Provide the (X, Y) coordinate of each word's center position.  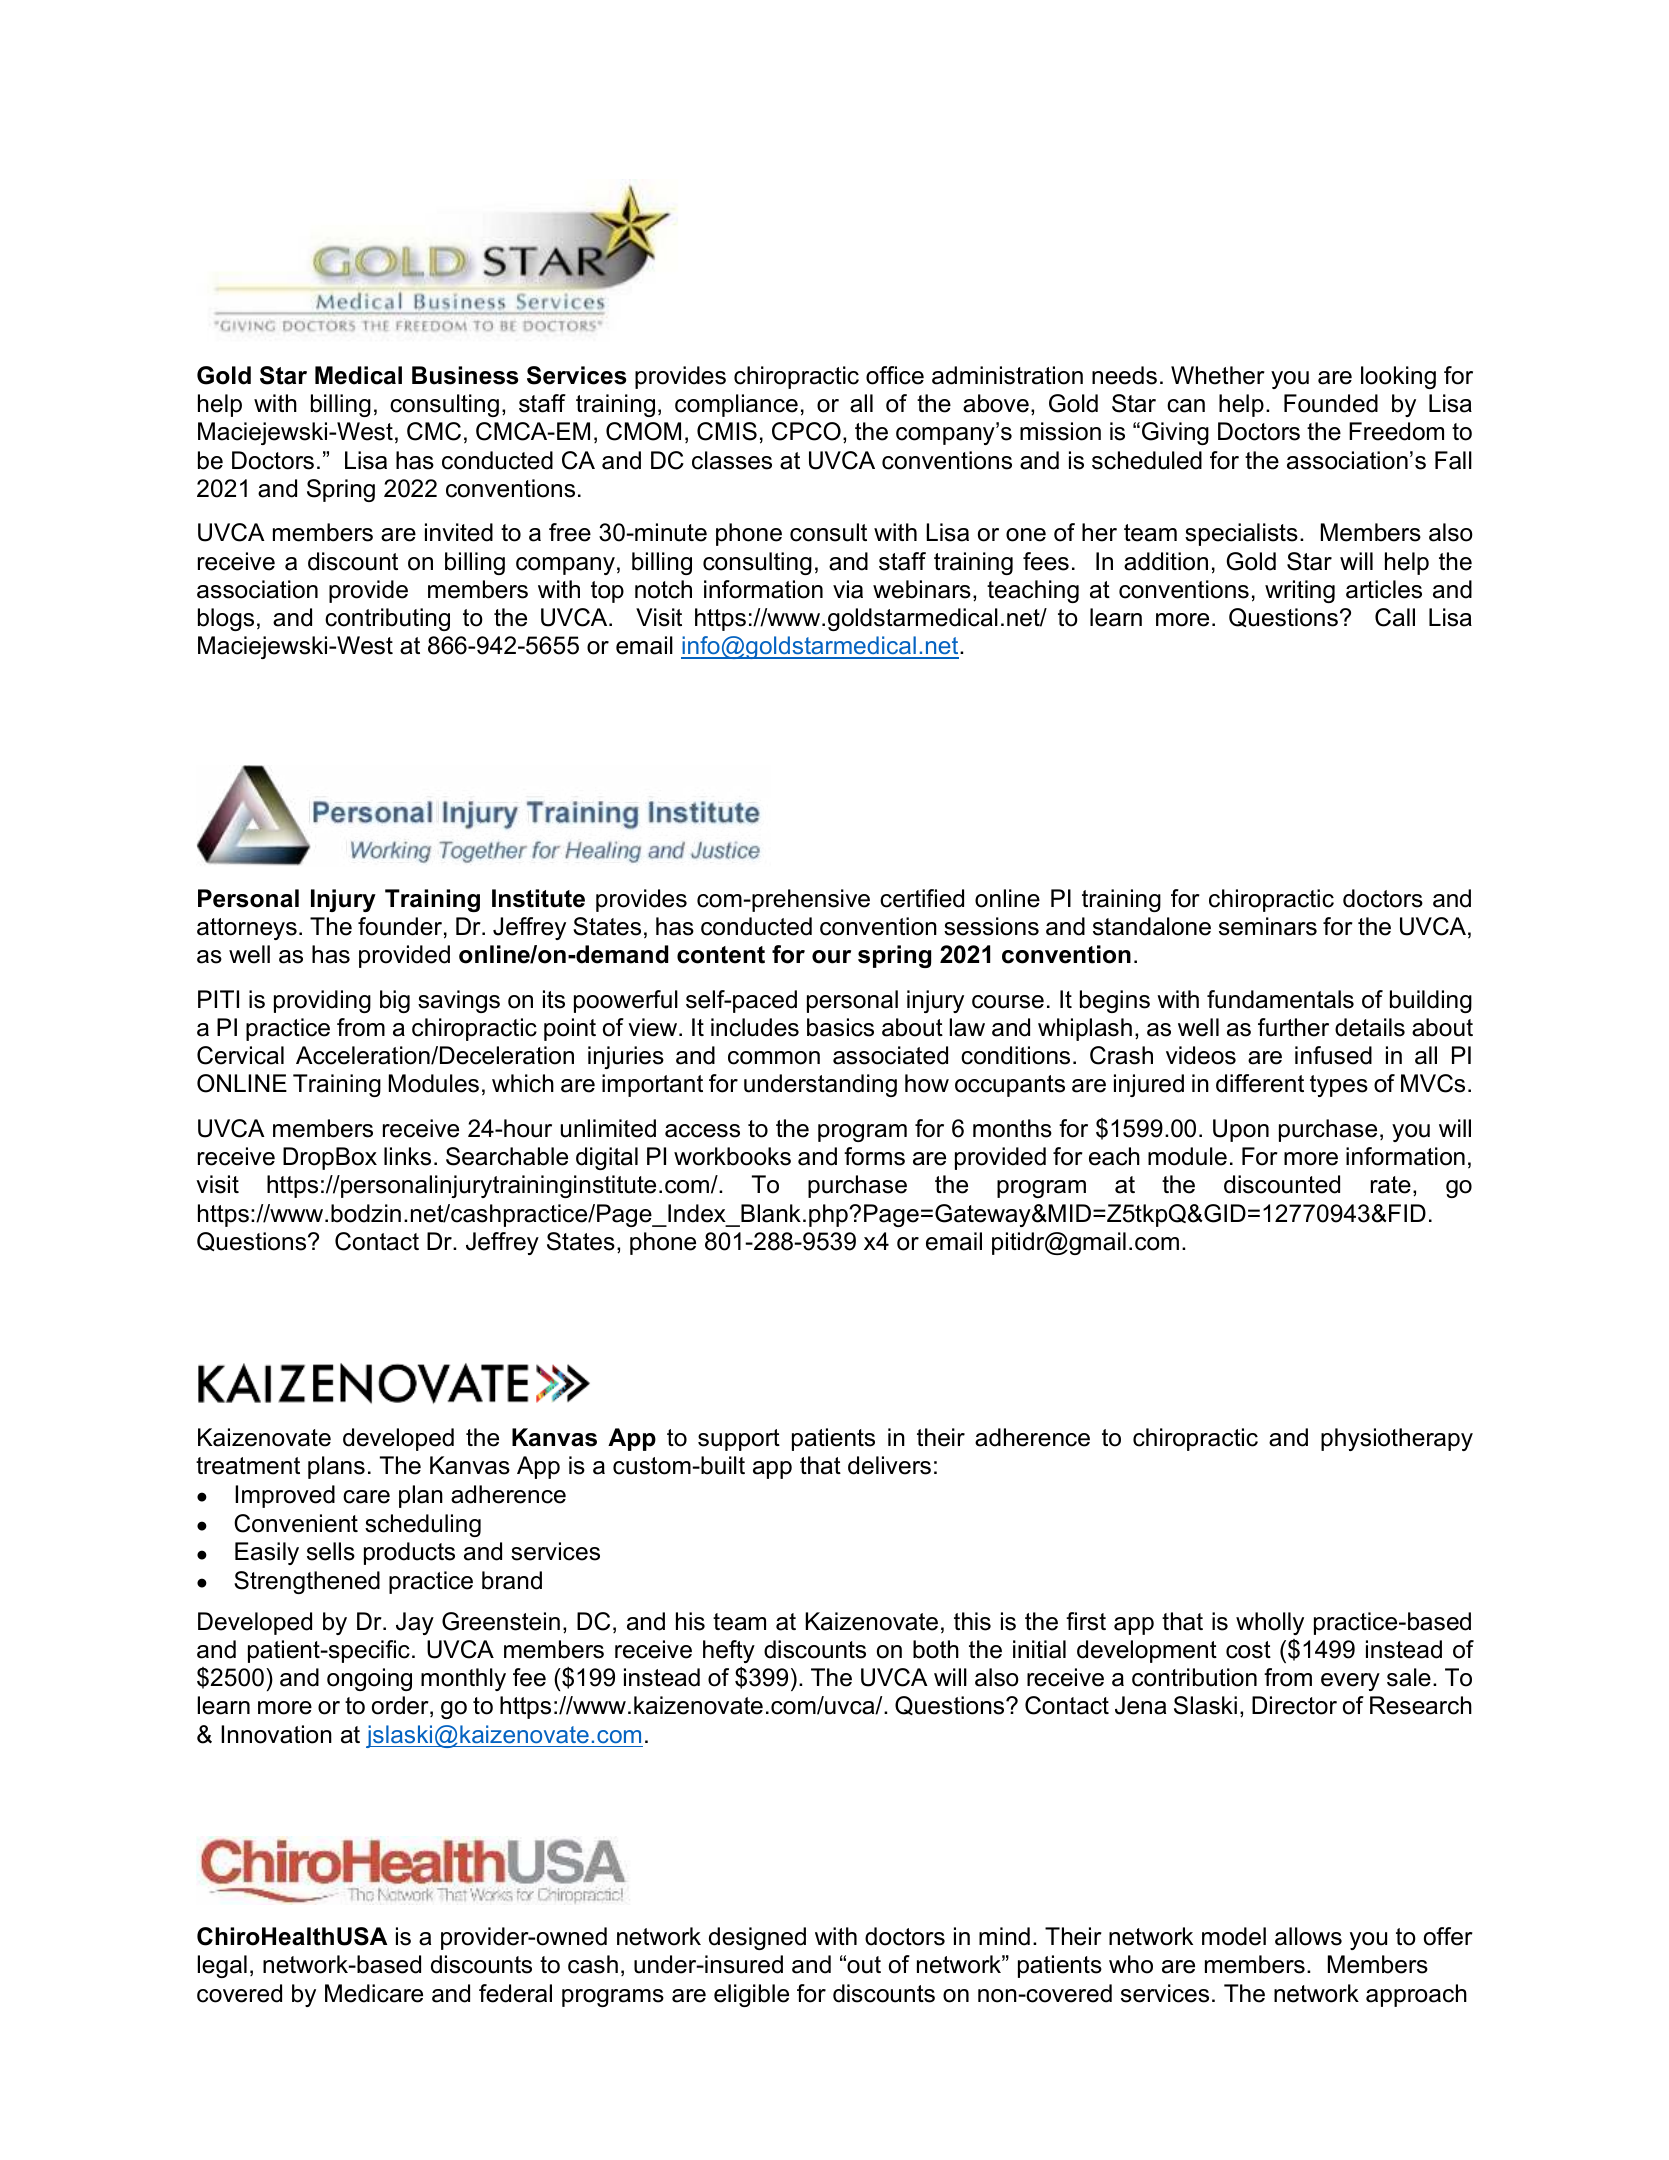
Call (1395, 617)
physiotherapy (1397, 1439)
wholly (1270, 1623)
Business (465, 375)
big (395, 1001)
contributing (387, 619)
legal (222, 1966)
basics (840, 1027)
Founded (1331, 403)
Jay (415, 1623)
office (895, 375)
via (848, 589)
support (739, 1440)
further (1293, 1027)
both (936, 1649)
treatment (248, 1466)
